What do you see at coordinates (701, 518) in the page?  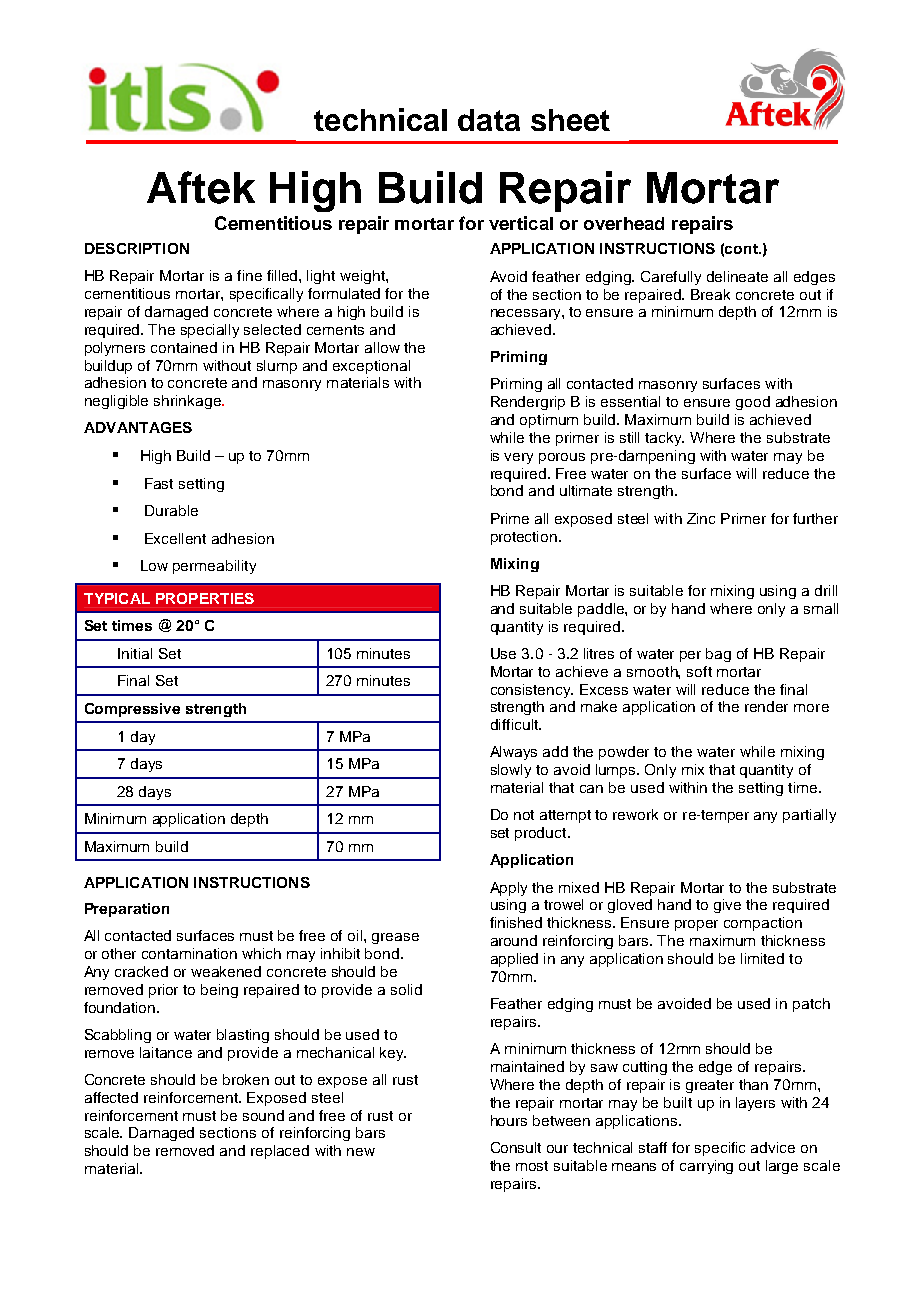 I see `Zinc` at bounding box center [701, 518].
